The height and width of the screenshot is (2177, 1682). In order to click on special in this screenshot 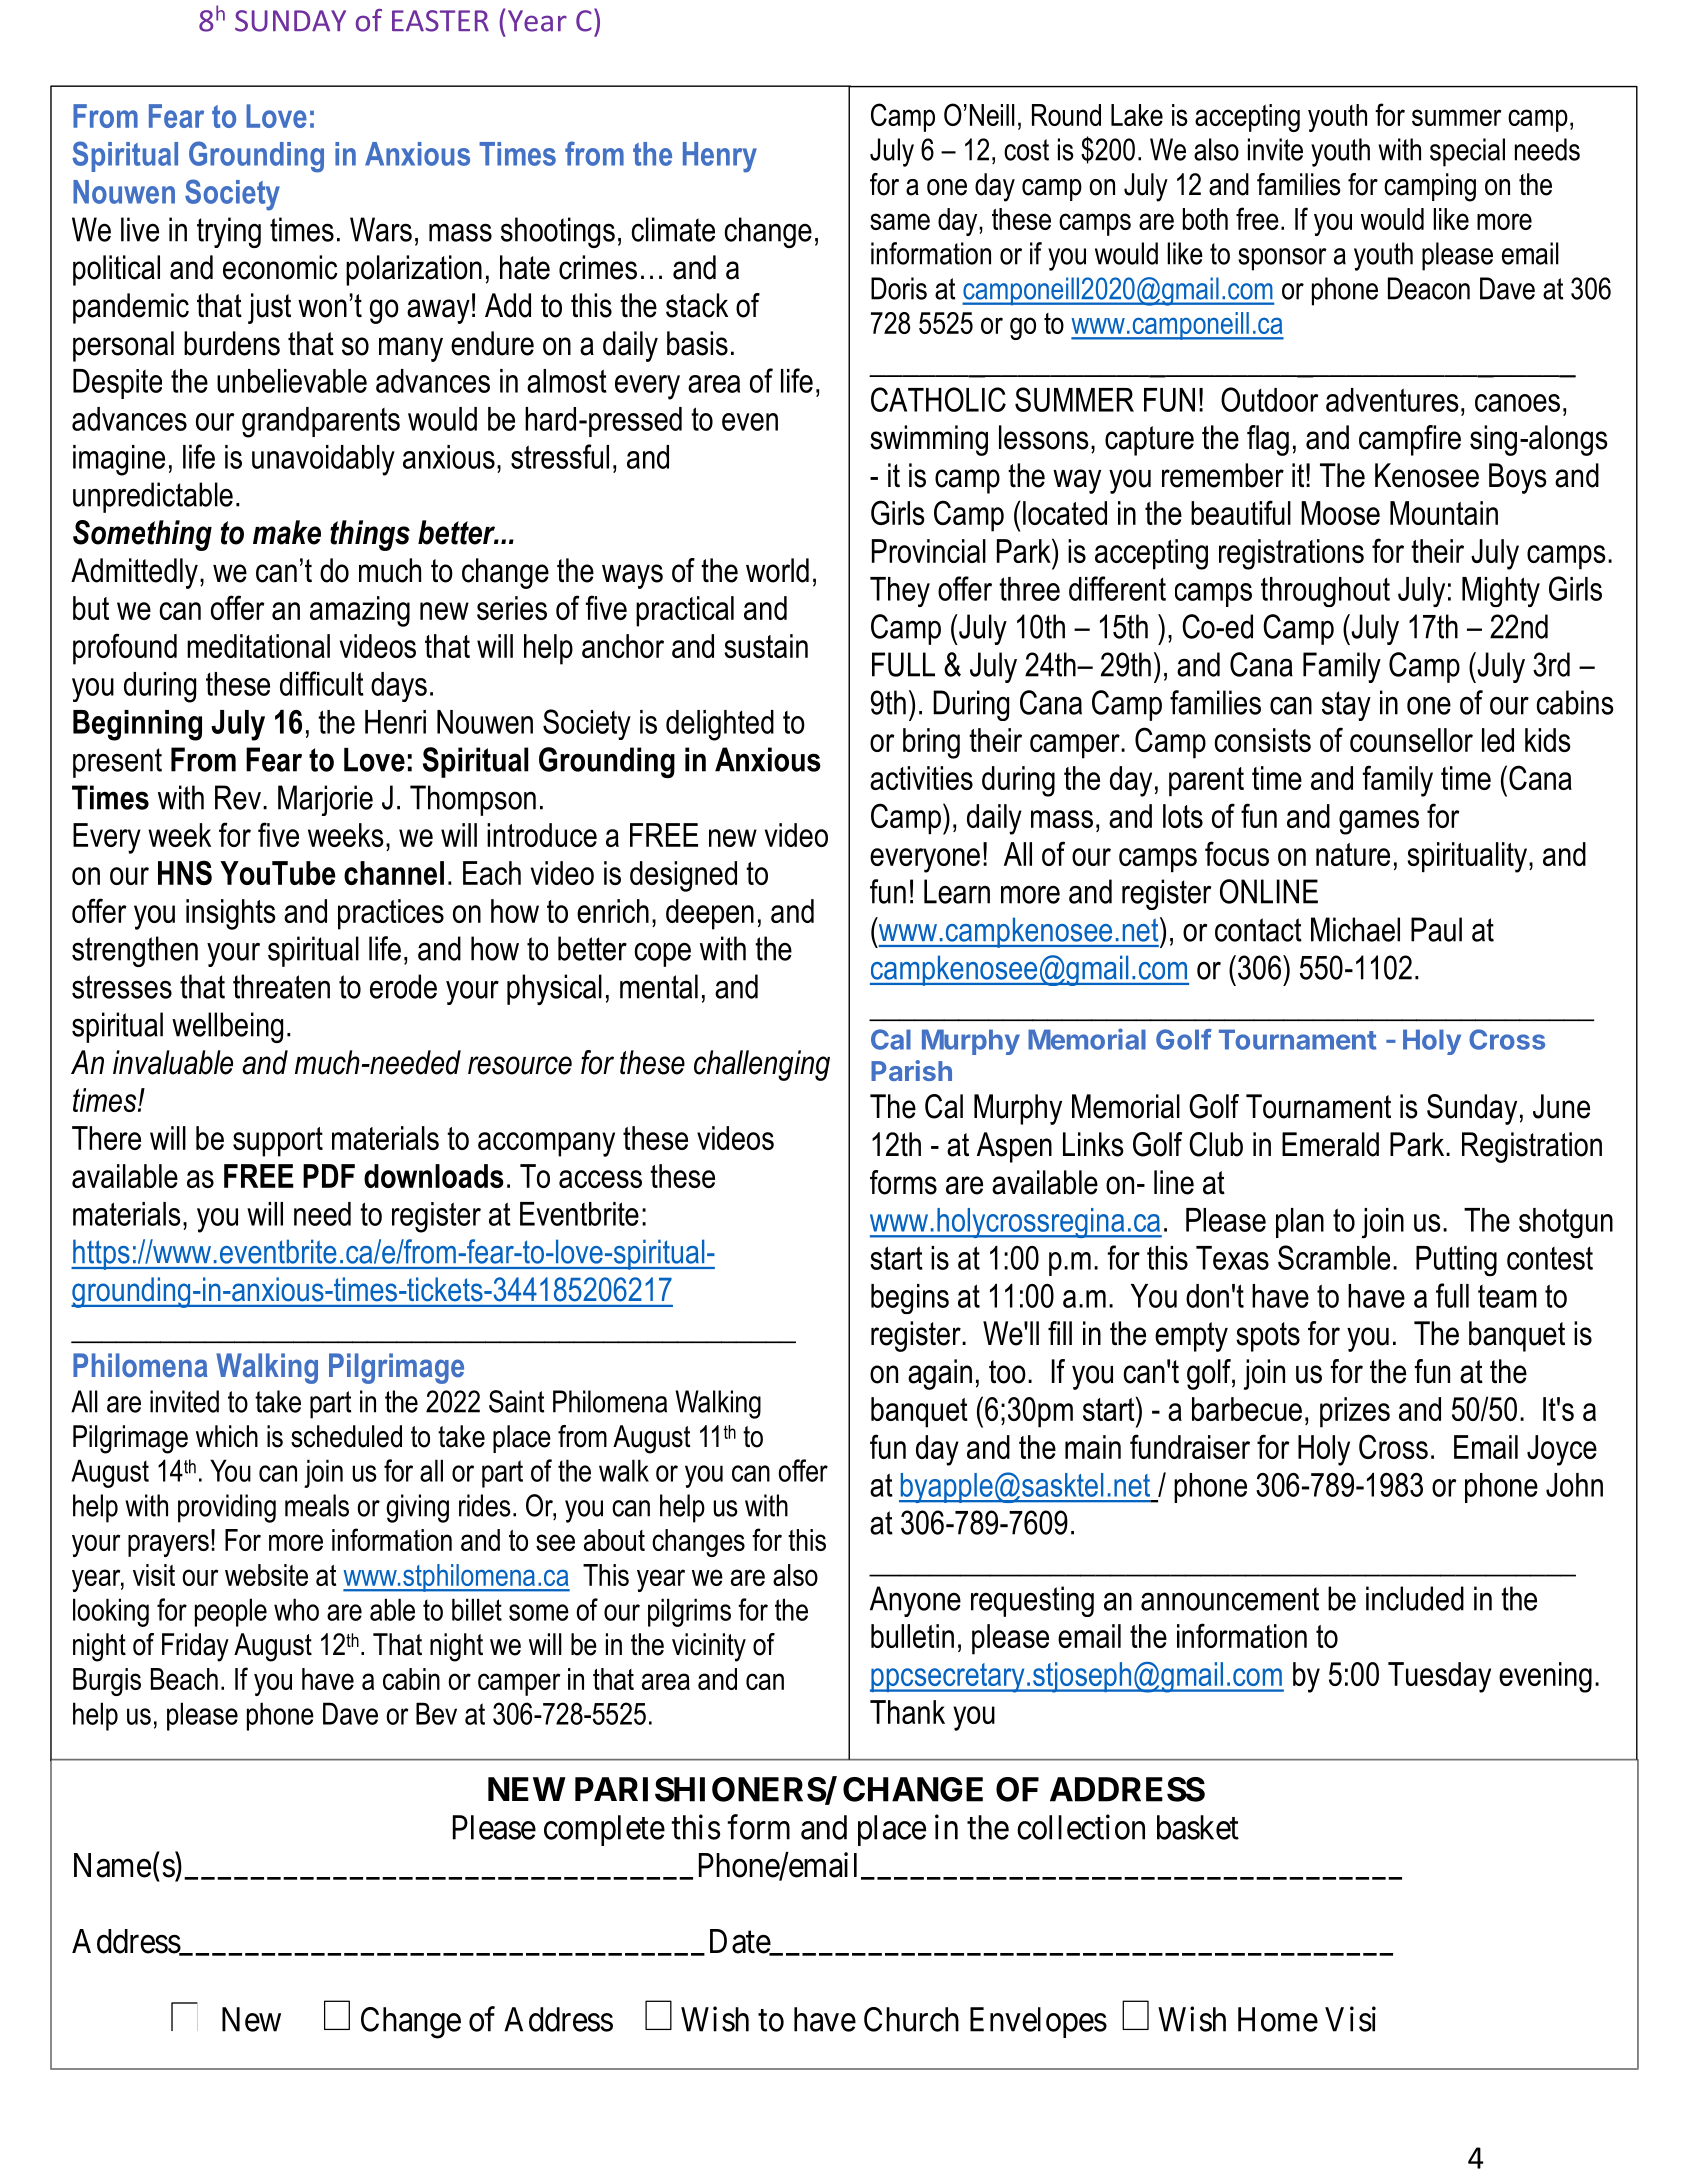, I will do `click(1467, 152)`.
